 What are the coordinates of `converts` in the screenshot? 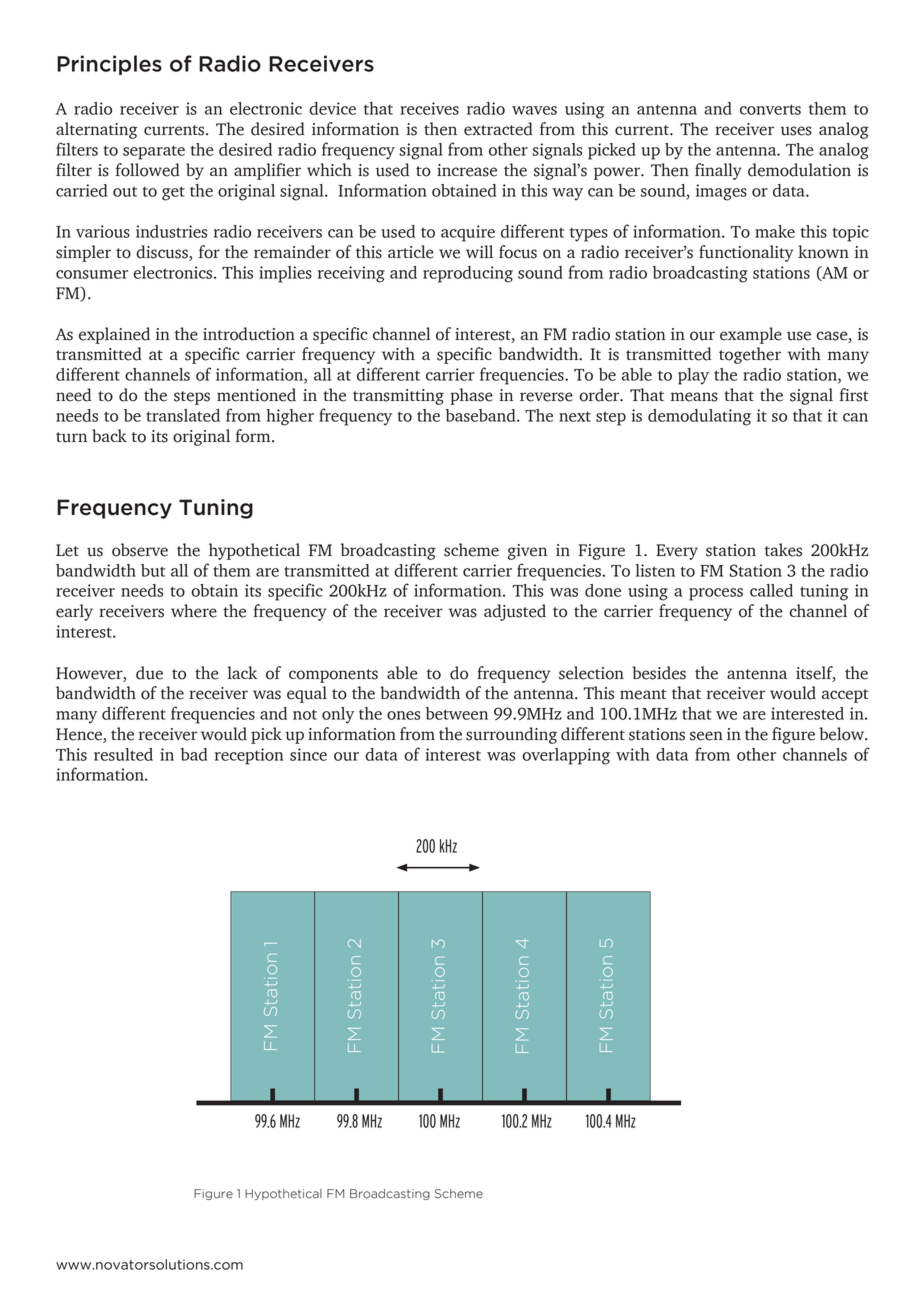 It's located at (770, 109).
